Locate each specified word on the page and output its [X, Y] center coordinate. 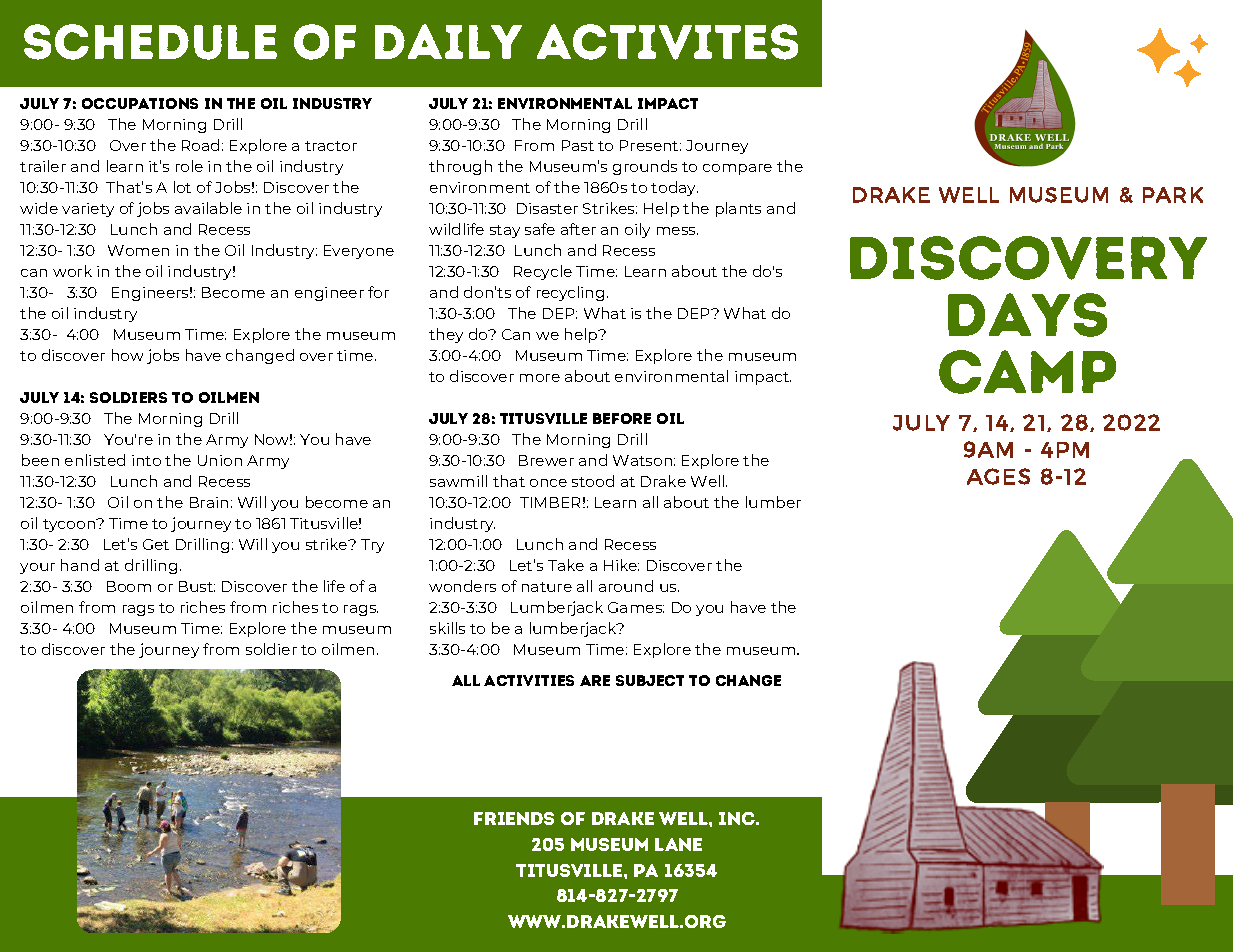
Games [636, 607]
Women [138, 250]
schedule [150, 42]
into [146, 460]
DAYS [1027, 315]
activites [667, 42]
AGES [998, 476]
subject [650, 680]
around [626, 586]
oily [637, 230]
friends [514, 818]
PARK [1173, 195]
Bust [197, 586]
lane [678, 844]
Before [622, 418]
